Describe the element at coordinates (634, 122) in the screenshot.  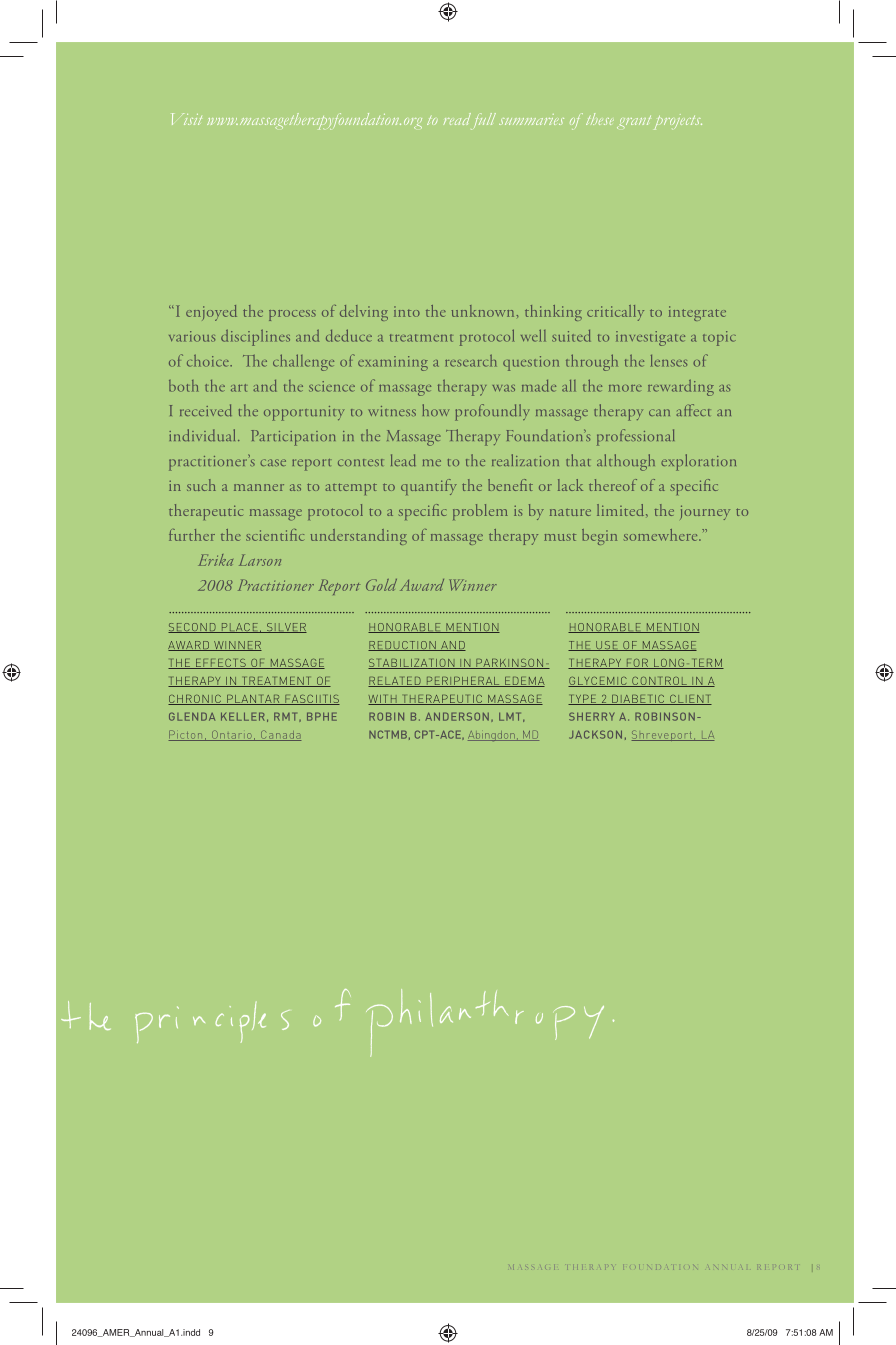
I see `grant` at that location.
